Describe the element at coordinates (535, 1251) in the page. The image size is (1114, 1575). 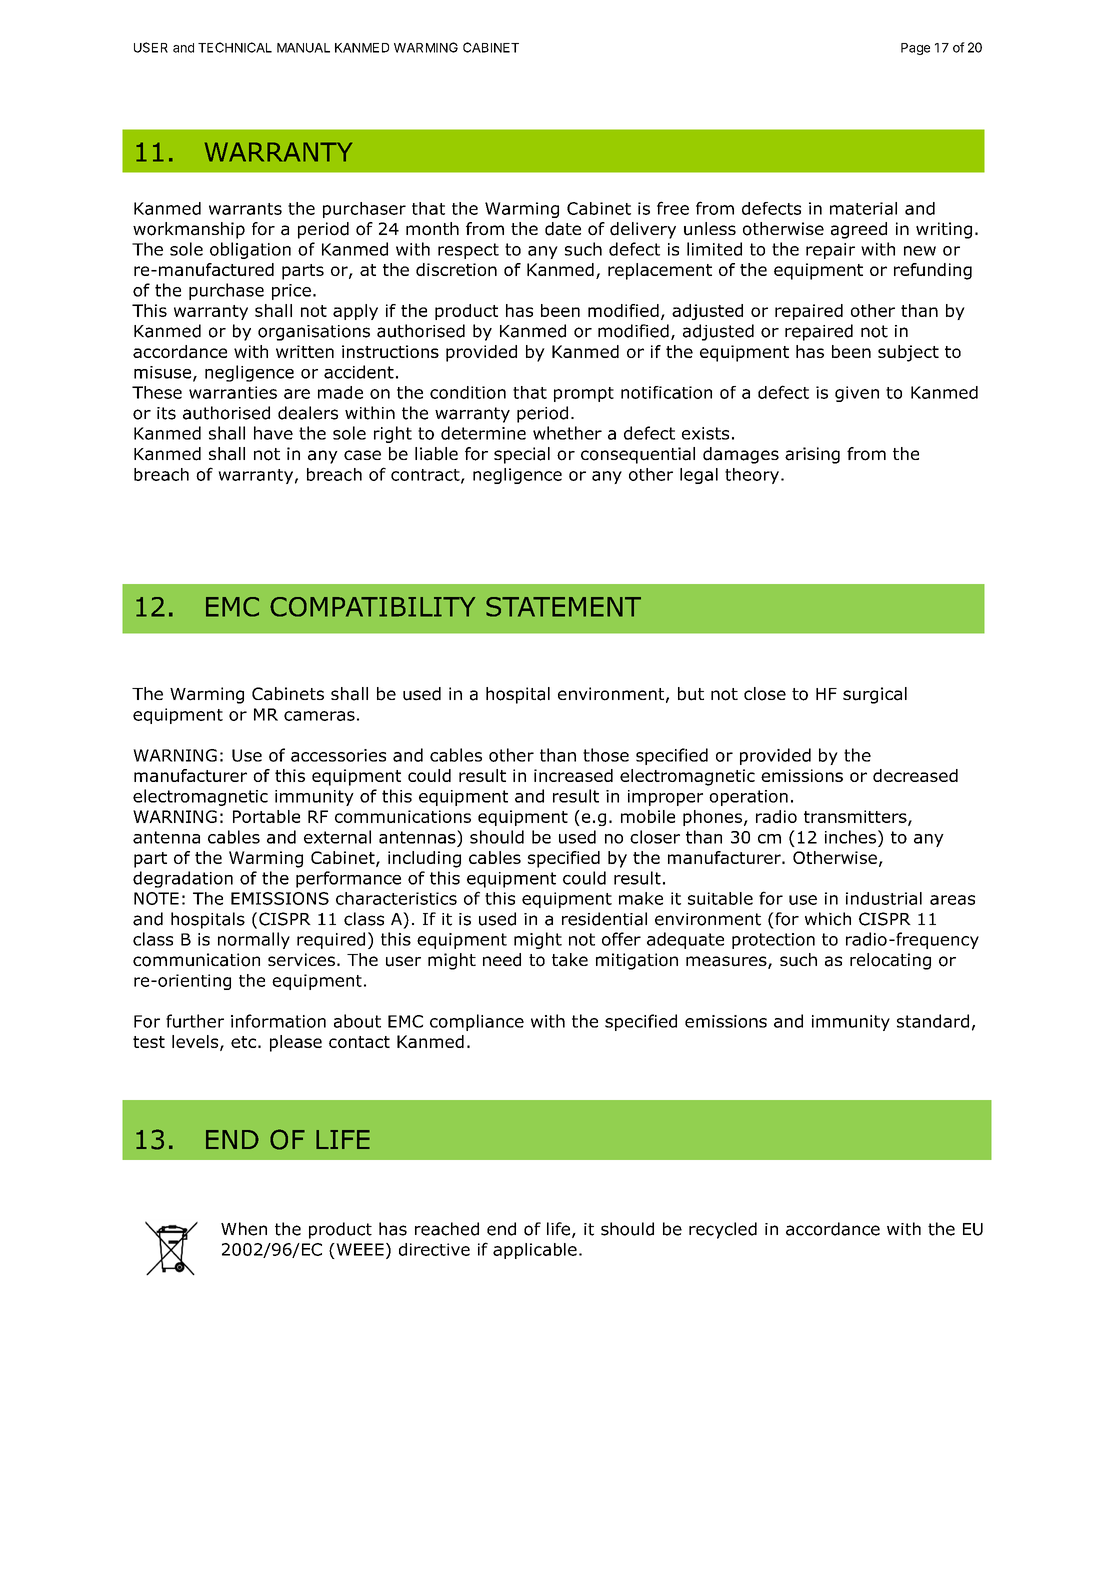
I see `applicable` at that location.
